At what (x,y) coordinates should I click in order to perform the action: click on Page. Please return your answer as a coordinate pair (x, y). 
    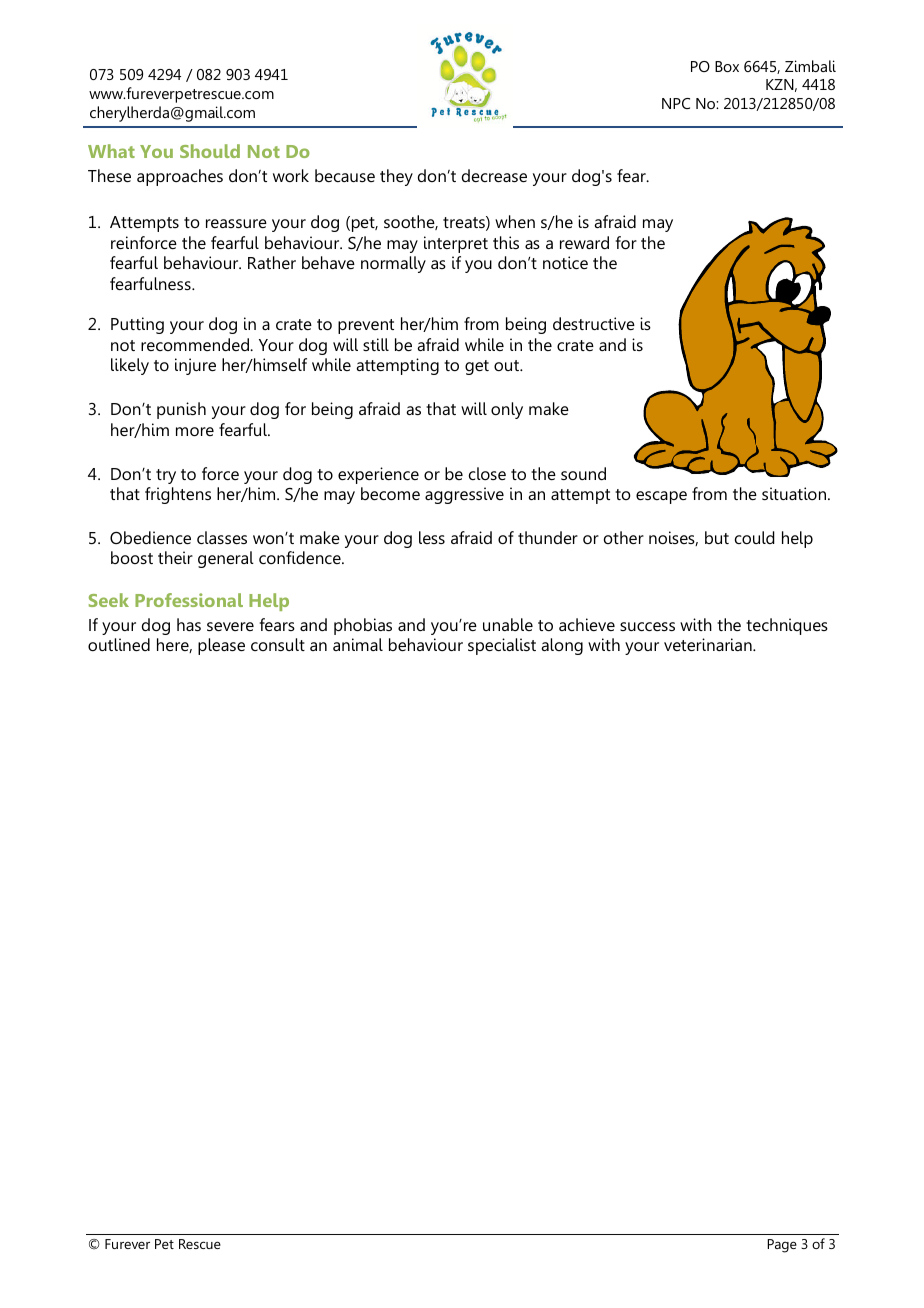
    Looking at the image, I should click on (782, 1246).
